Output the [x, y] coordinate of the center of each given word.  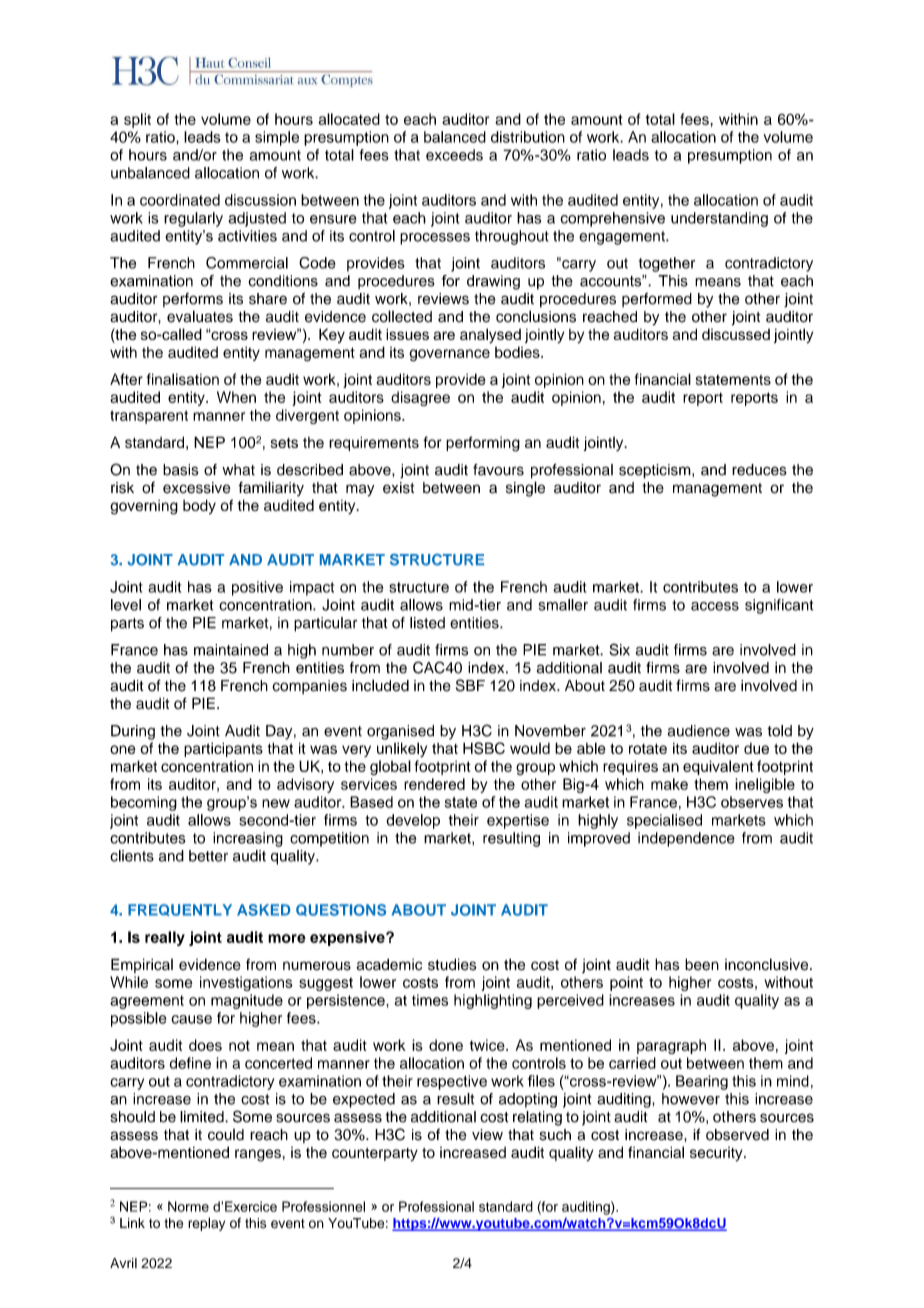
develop [413, 821]
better [208, 856]
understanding [719, 219]
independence [686, 839]
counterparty [375, 1155]
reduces [759, 470]
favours [498, 470]
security [717, 1154]
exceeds [454, 155]
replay [206, 1224]
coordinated [180, 200]
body [199, 506]
